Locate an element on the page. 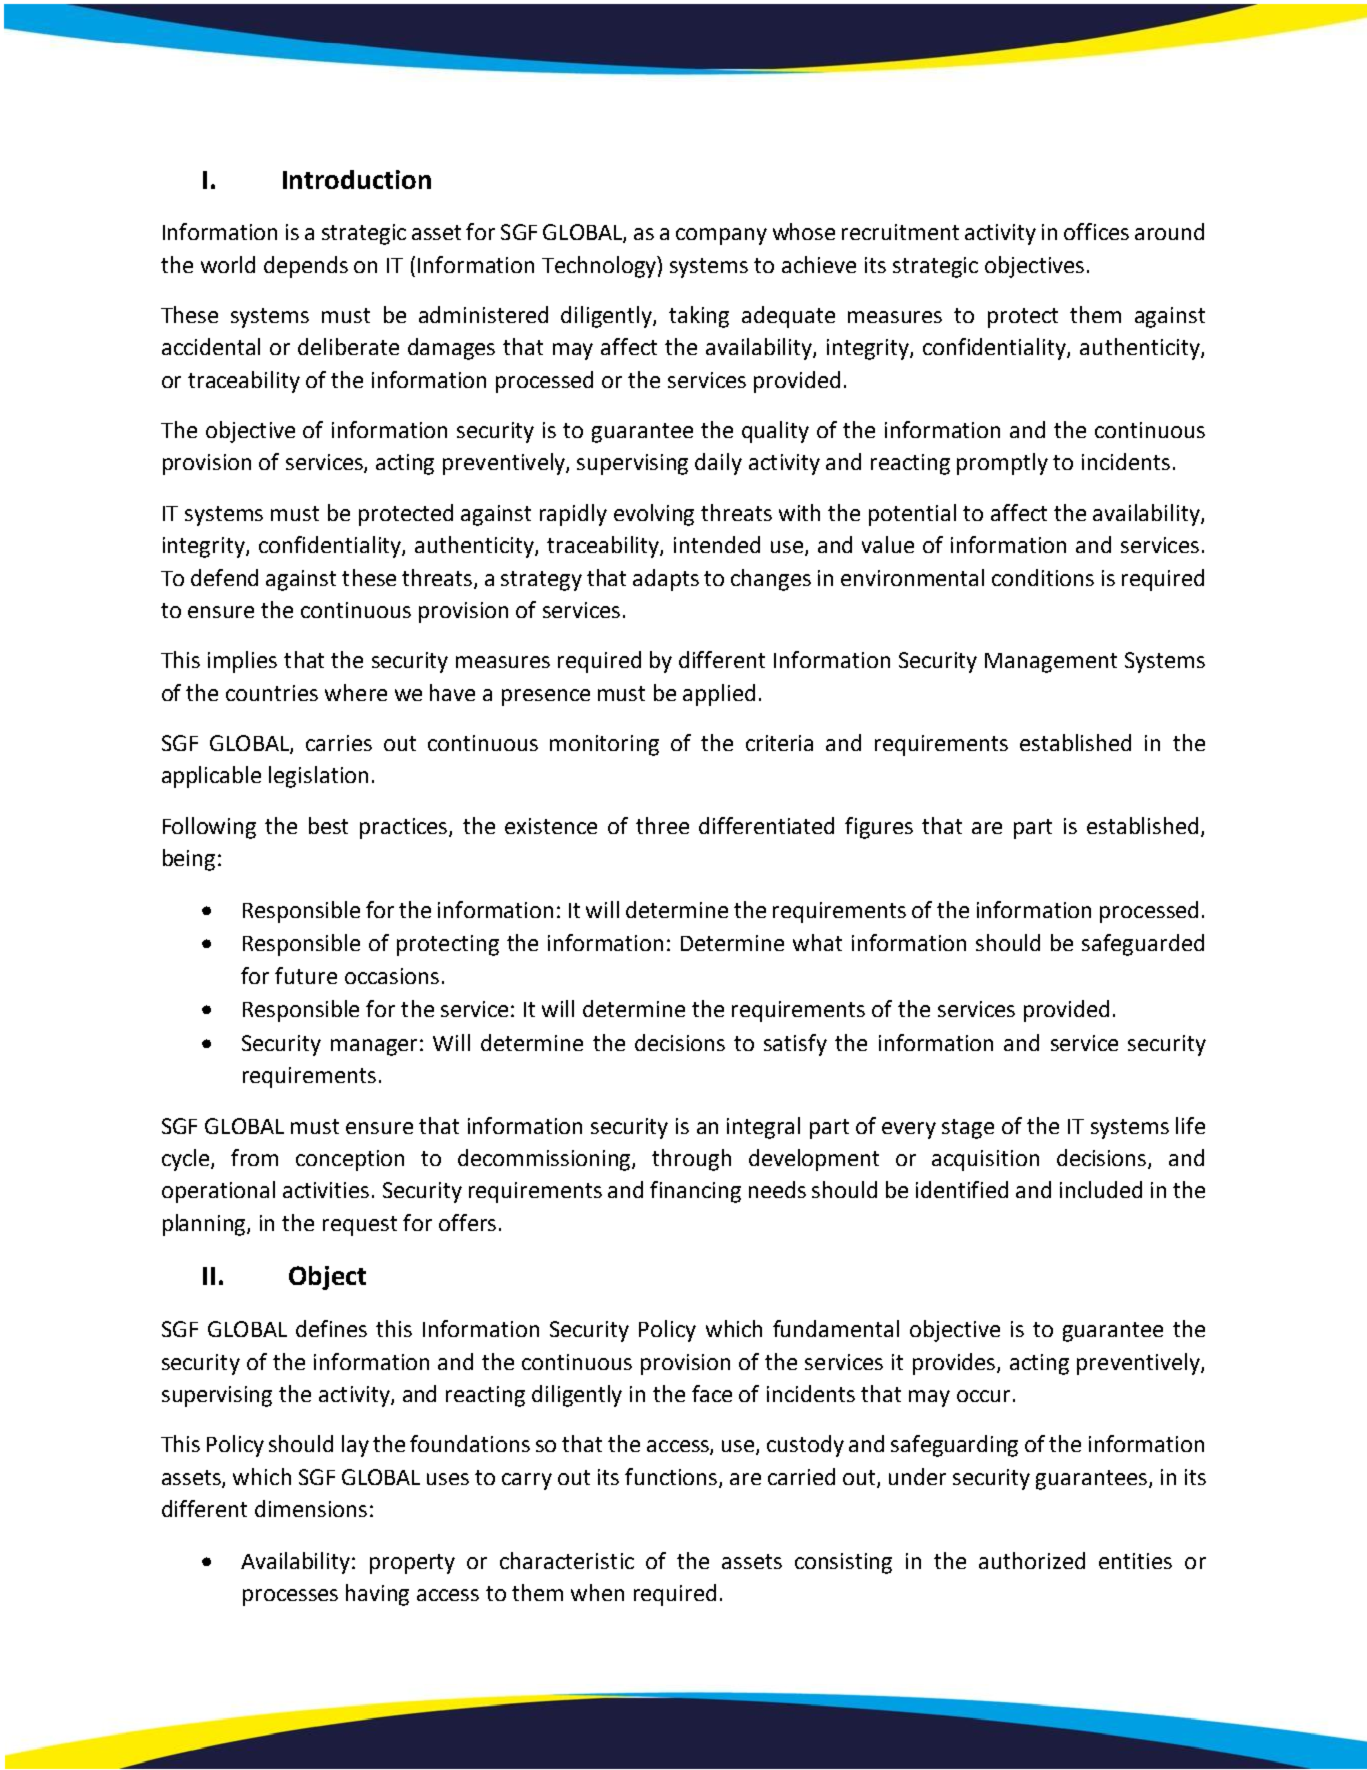  Management is located at coordinates (1051, 663).
